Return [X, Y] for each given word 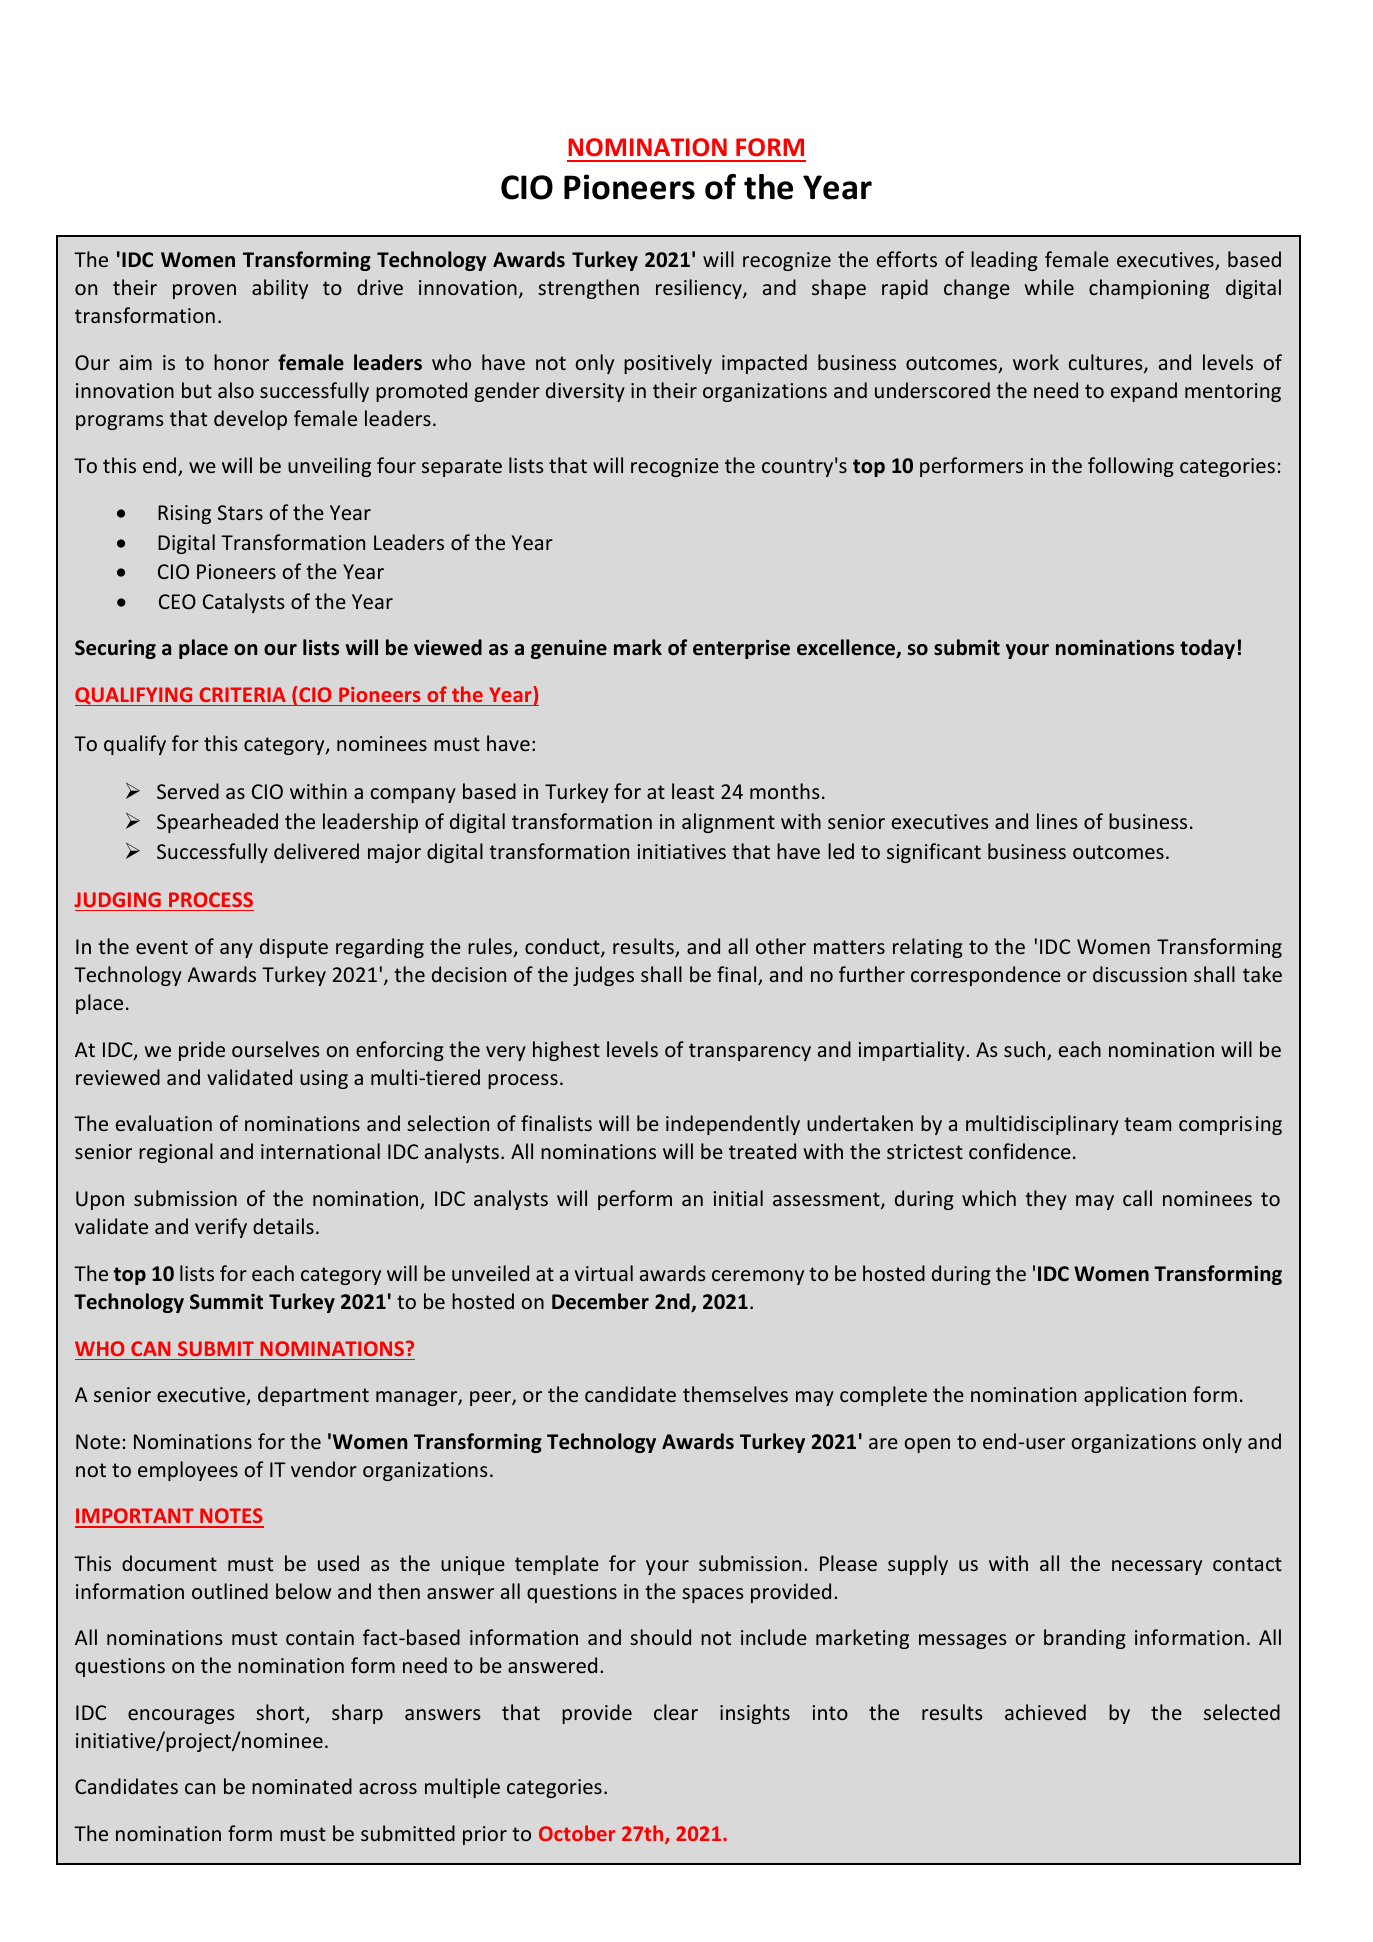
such [1026, 1050]
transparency [750, 1052]
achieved [1045, 1712]
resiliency [700, 289]
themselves [735, 1394]
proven [204, 291]
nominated [302, 1786]
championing [1149, 289]
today [1207, 649]
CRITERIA [243, 694]
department [313, 1396]
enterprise [741, 649]
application [1135, 1396]
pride [202, 1051]
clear [676, 1712]
